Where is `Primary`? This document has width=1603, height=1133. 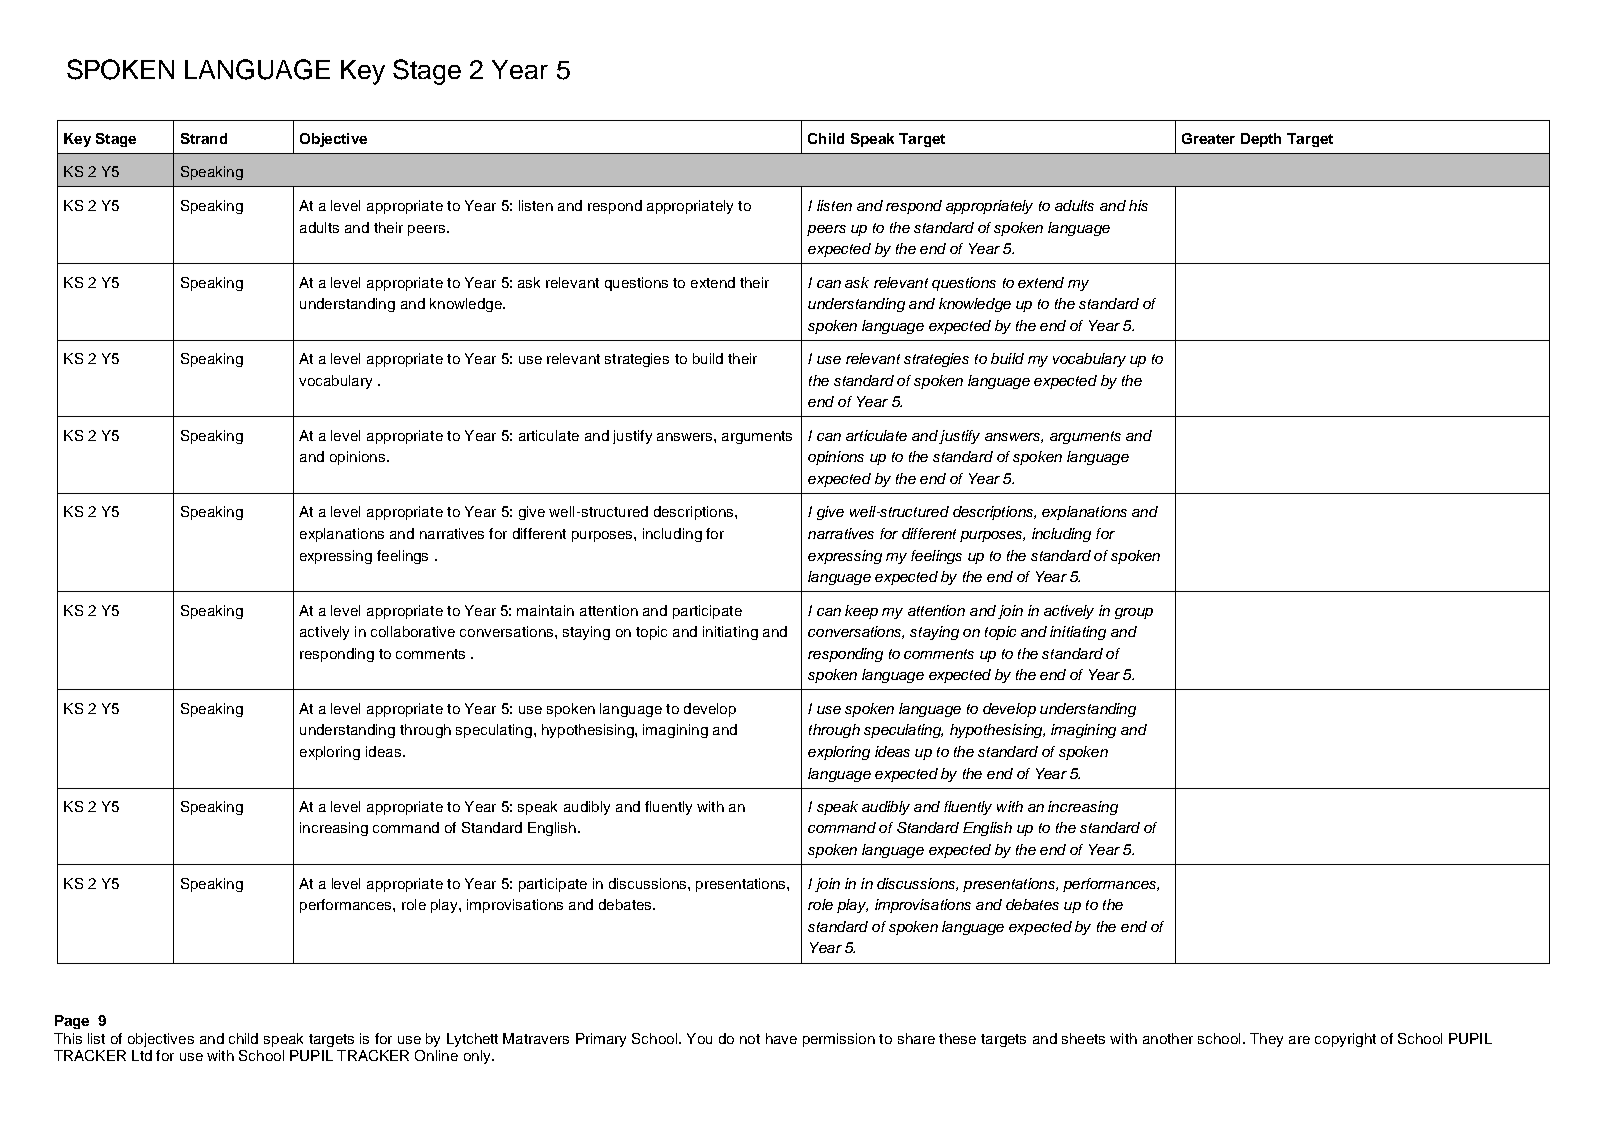 Primary is located at coordinates (601, 1040).
